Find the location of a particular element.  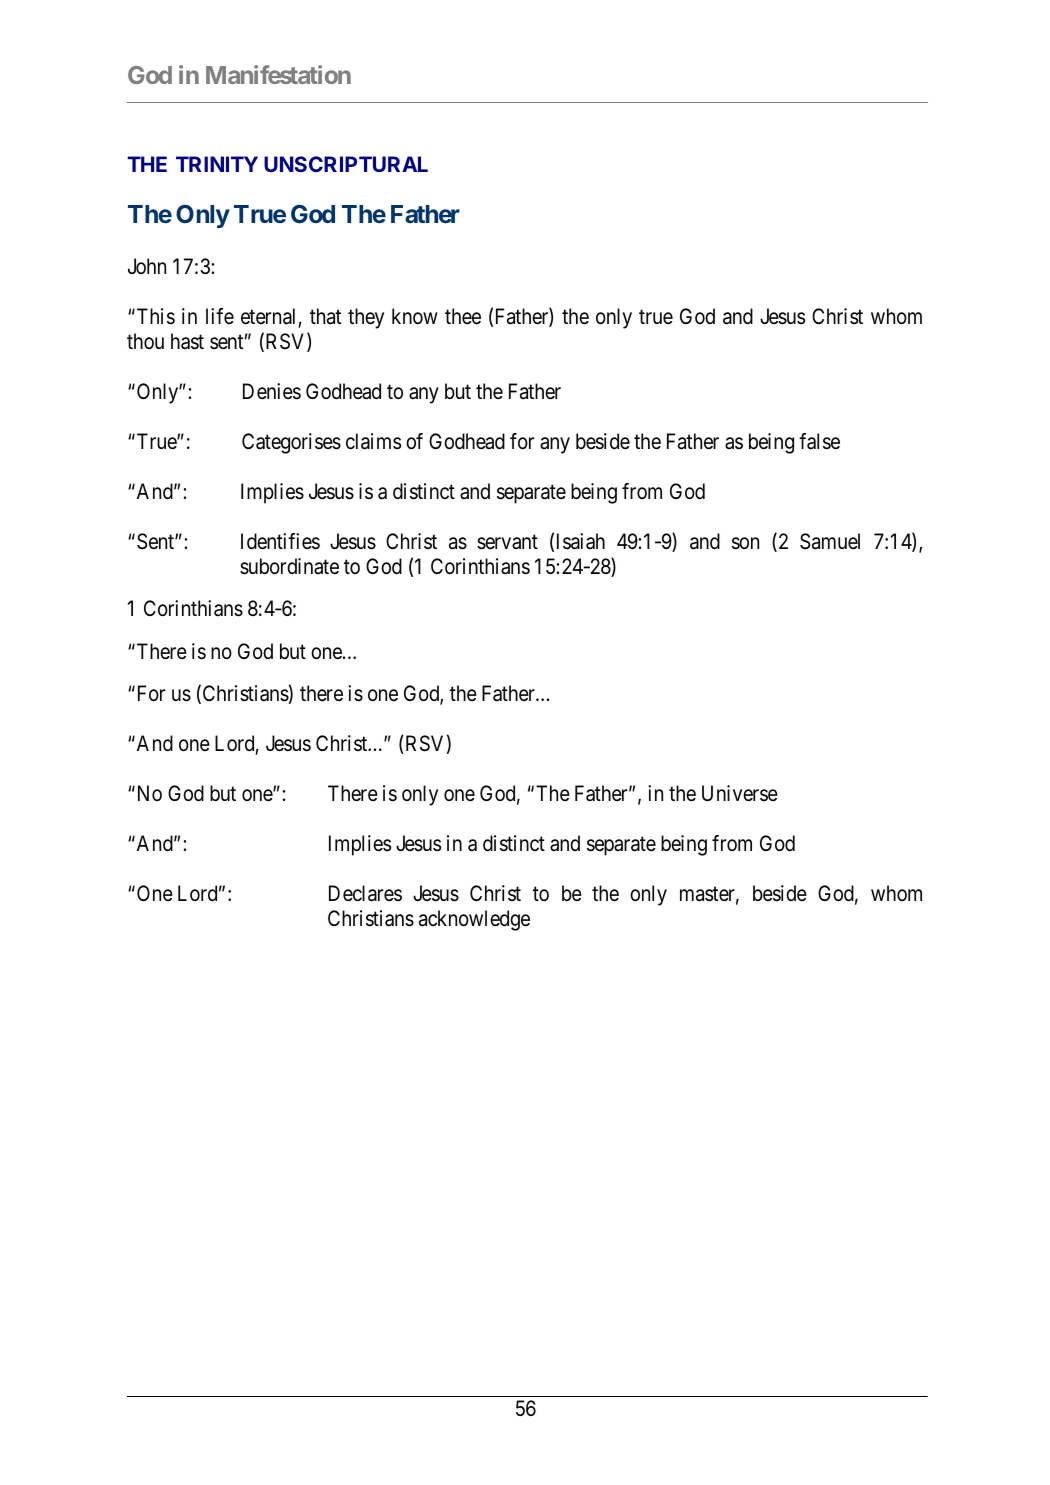

Identifies is located at coordinates (280, 541).
